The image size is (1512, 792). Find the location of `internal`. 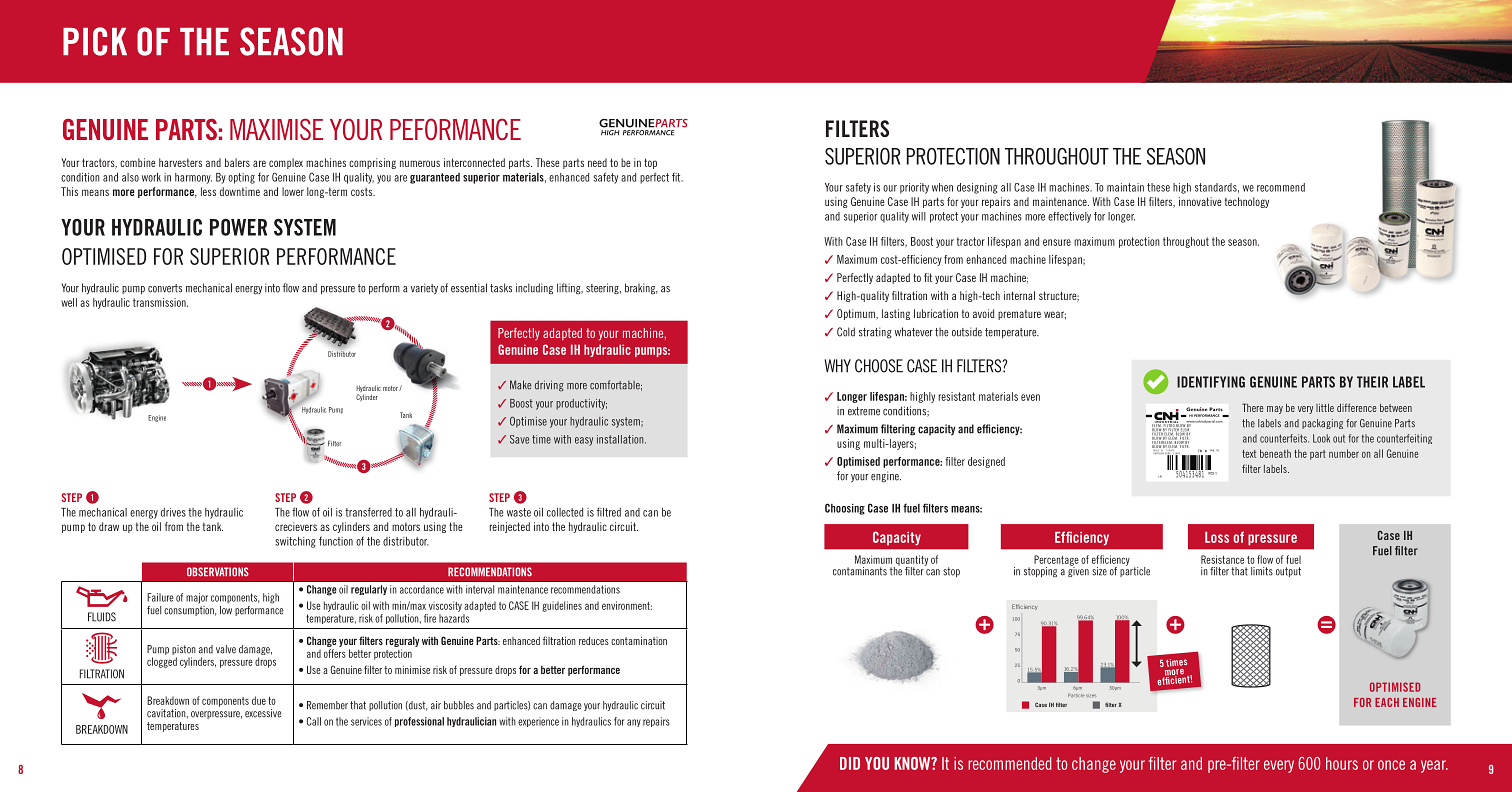

internal is located at coordinates (1019, 295).
